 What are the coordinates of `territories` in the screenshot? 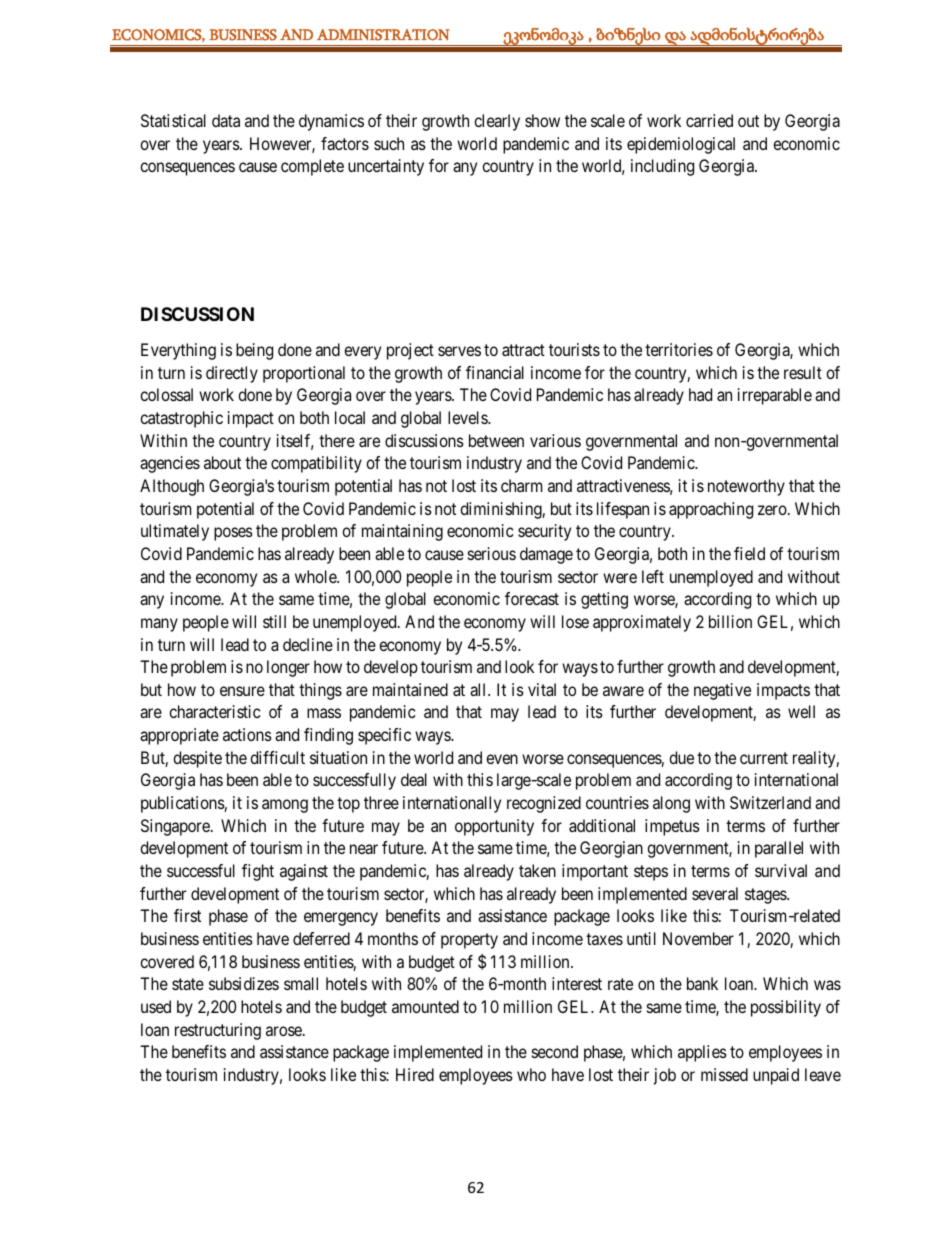 It's located at (679, 349).
